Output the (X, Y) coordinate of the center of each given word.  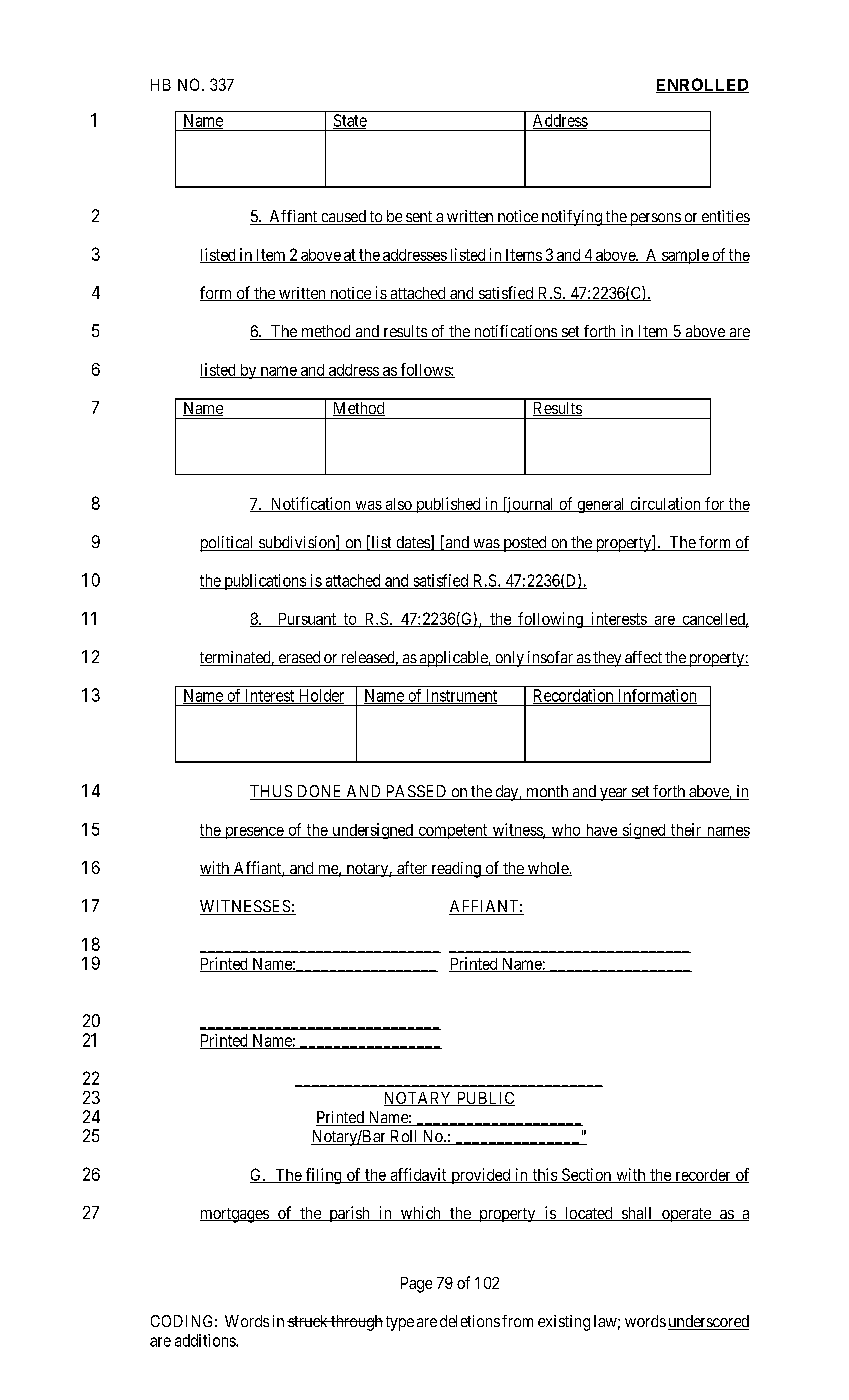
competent (453, 831)
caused (343, 217)
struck (308, 1321)
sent (419, 218)
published (448, 505)
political (228, 544)
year (613, 794)
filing (324, 1176)
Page (416, 1285)
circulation (665, 504)
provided (481, 1176)
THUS (272, 792)
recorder (703, 1176)
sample (685, 256)
